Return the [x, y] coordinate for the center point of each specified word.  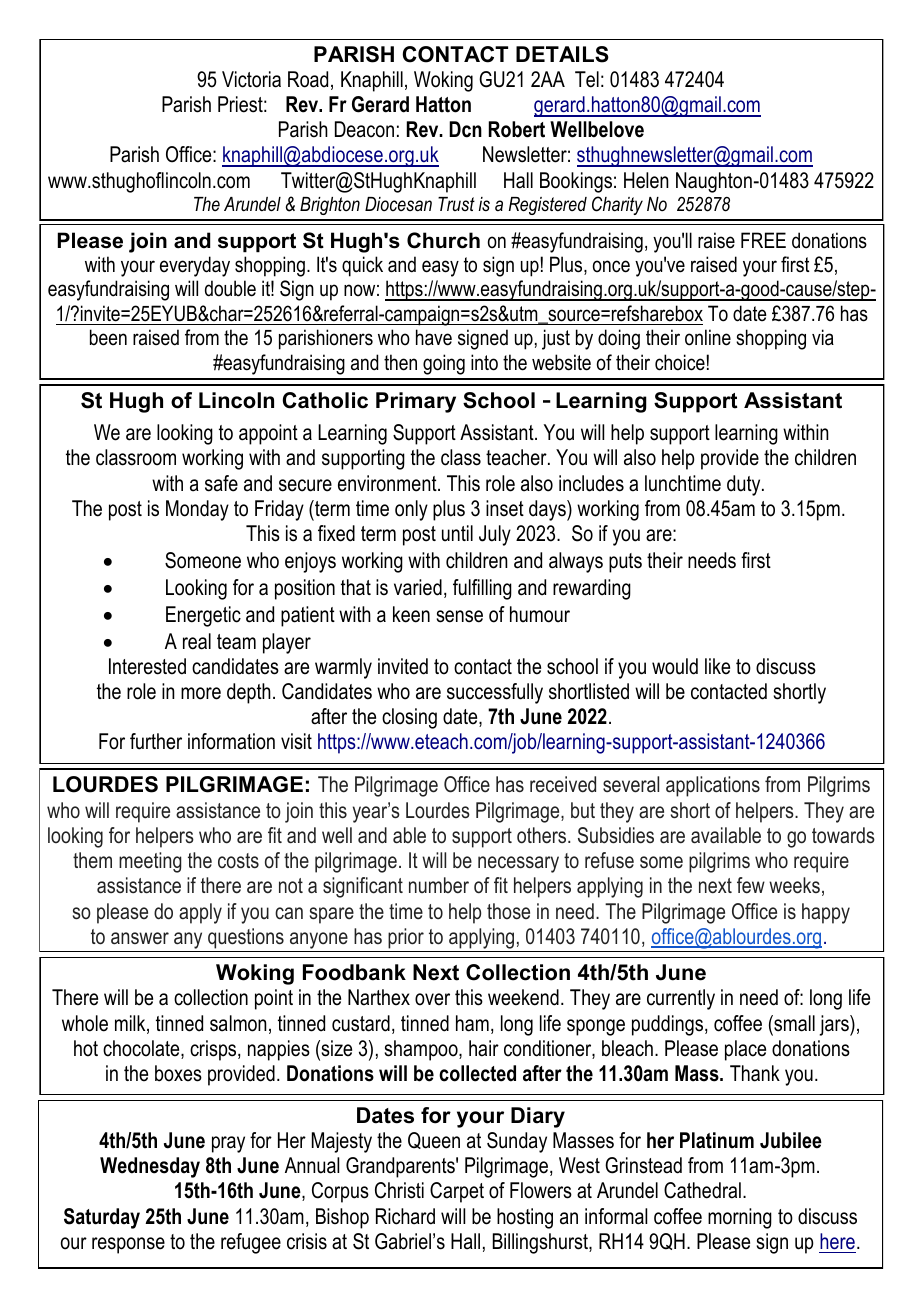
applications [713, 786]
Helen [646, 180]
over [432, 999]
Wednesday [150, 1167]
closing [409, 718]
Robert [517, 129]
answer [140, 938]
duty [745, 485]
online [708, 337]
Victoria [251, 79]
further [156, 741]
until [457, 533]
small [793, 1023]
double [230, 288]
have [434, 337]
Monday [197, 510]
